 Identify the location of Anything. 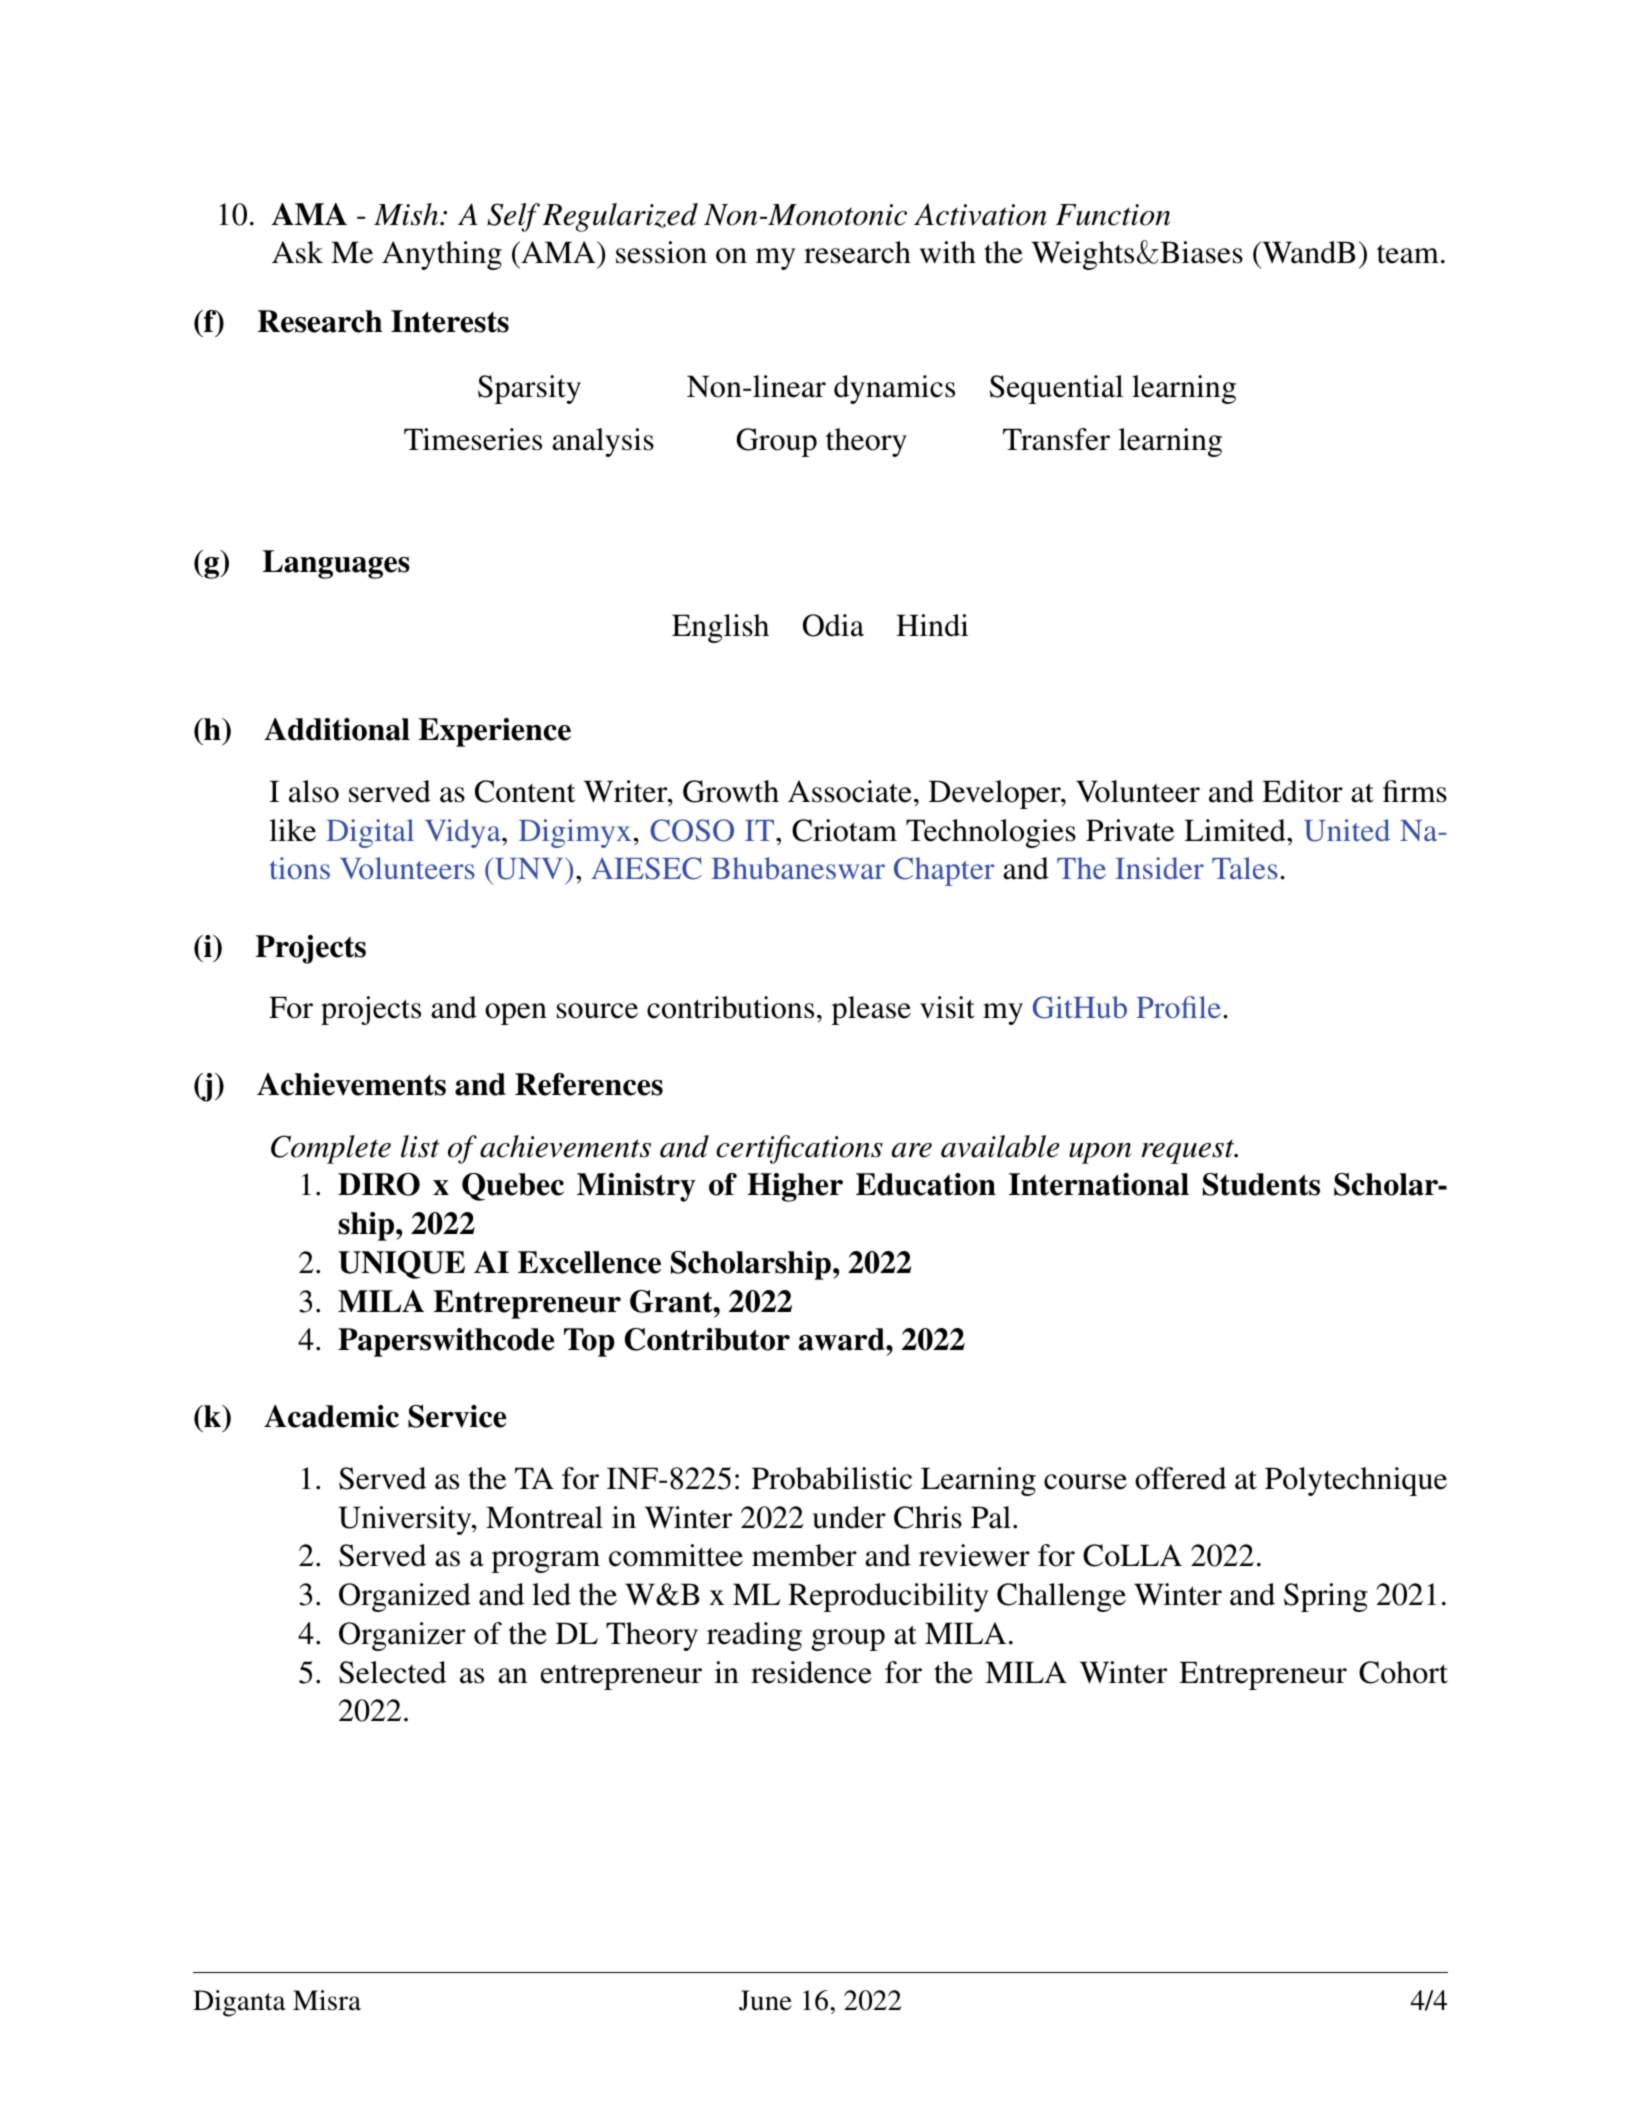
(442, 255).
